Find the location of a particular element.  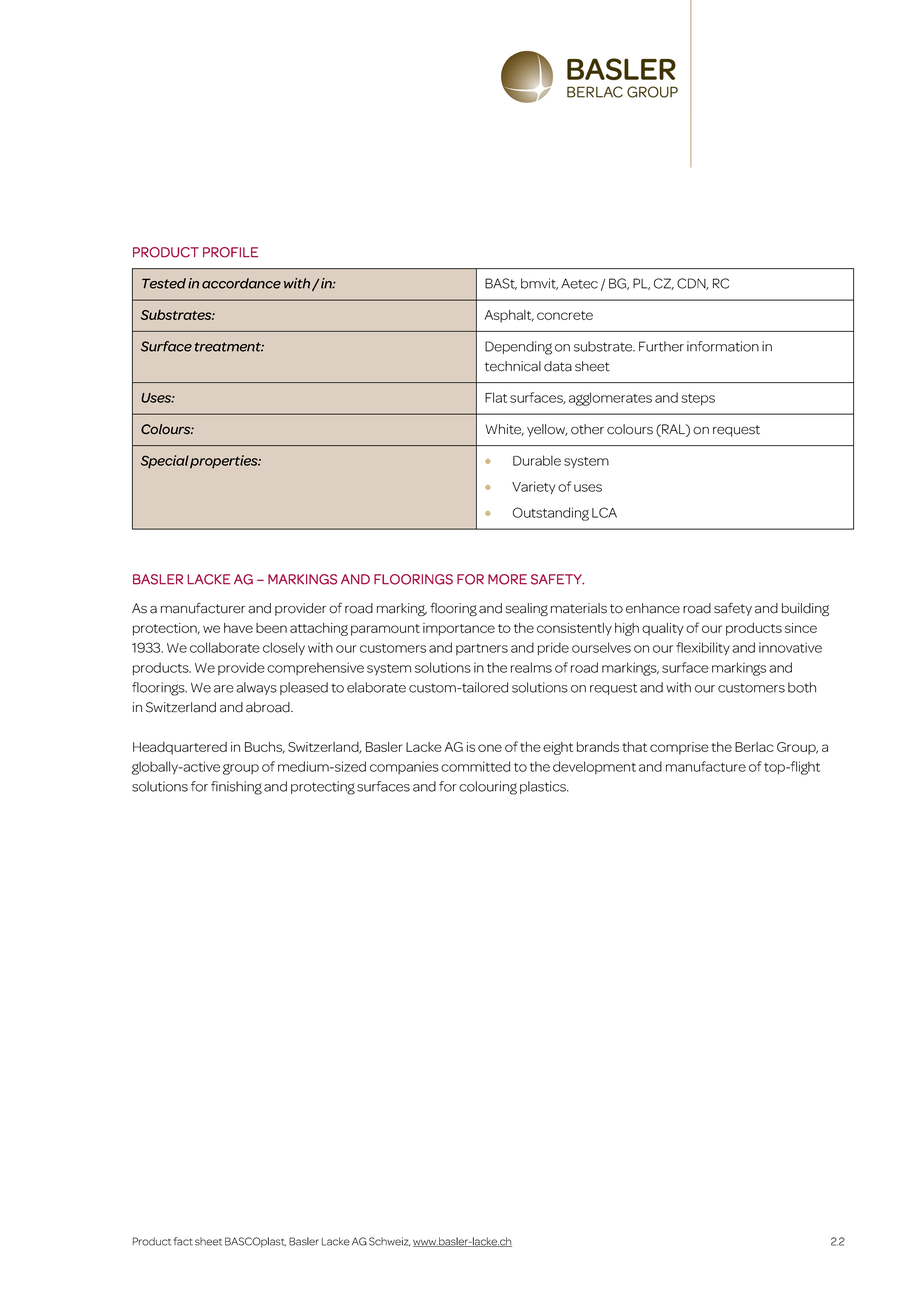

committed is located at coordinates (475, 766).
